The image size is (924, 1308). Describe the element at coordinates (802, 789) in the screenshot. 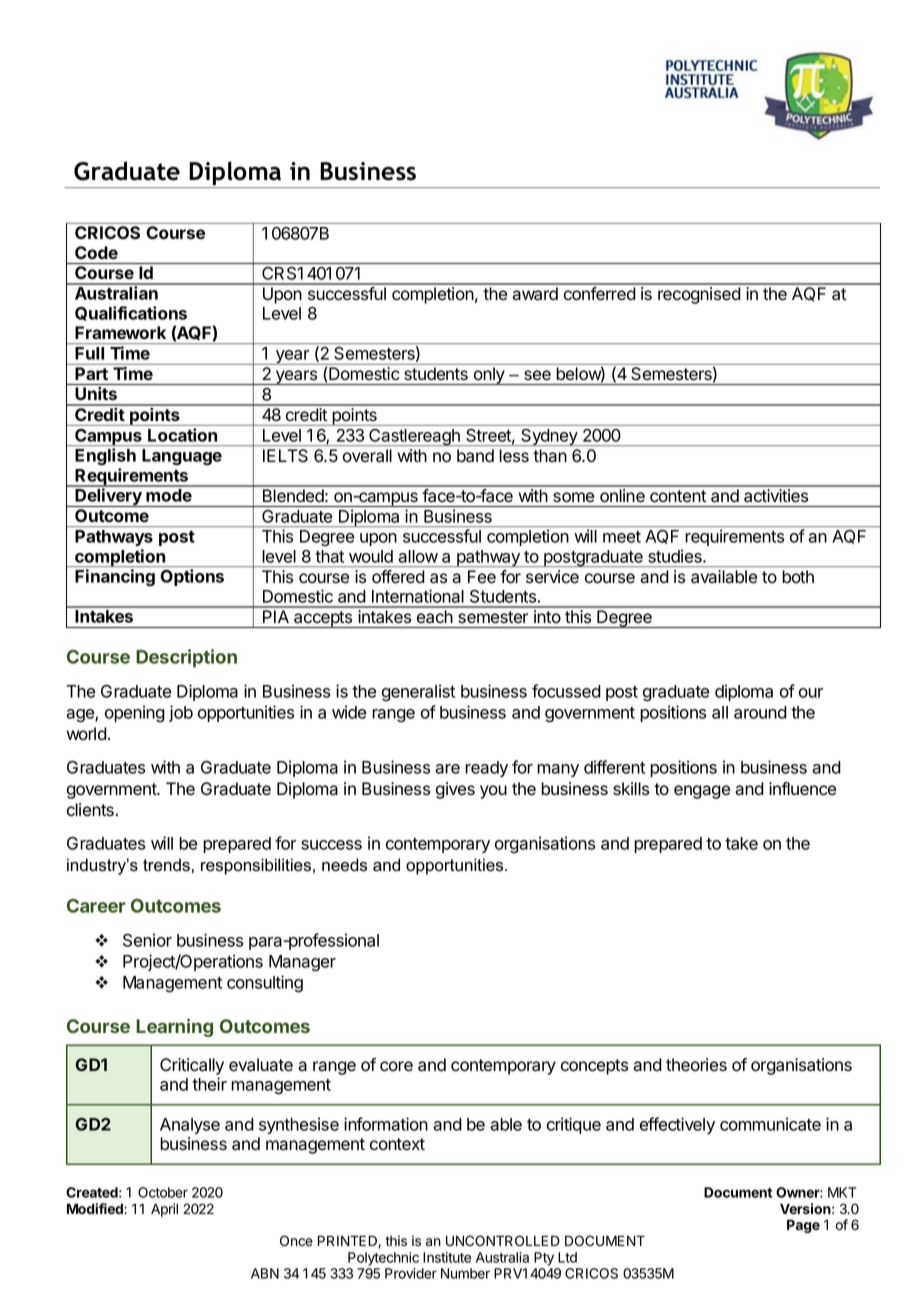

I see `influence` at that location.
